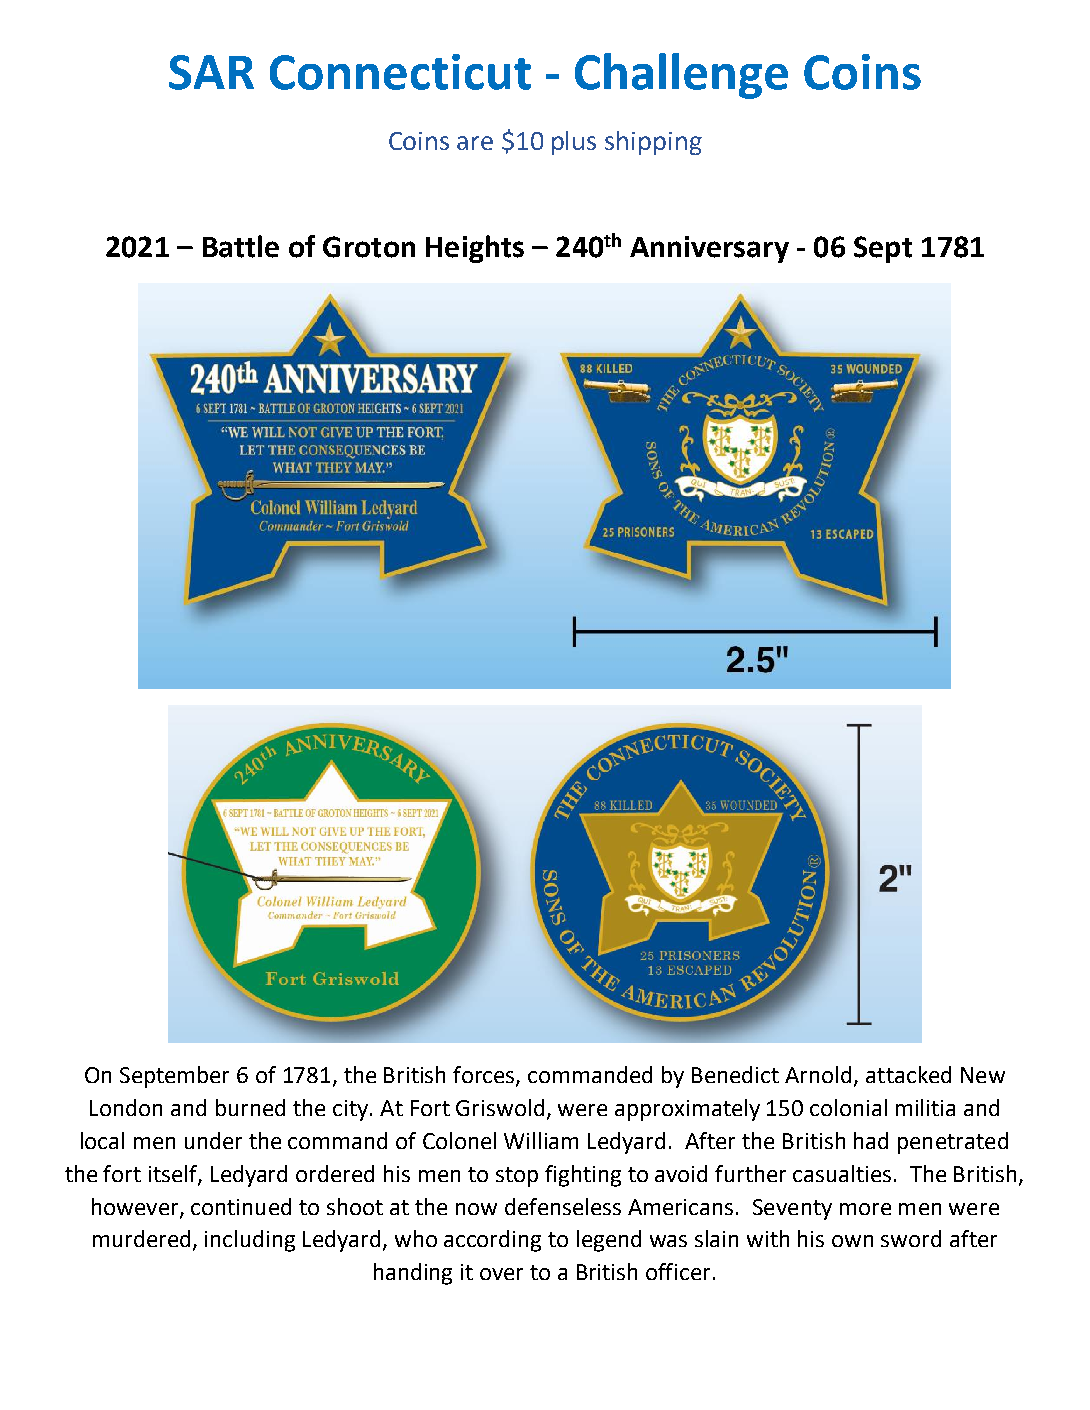 This document has height=1410, width=1090. What do you see at coordinates (681, 76) in the document?
I see `Challenge` at bounding box center [681, 76].
